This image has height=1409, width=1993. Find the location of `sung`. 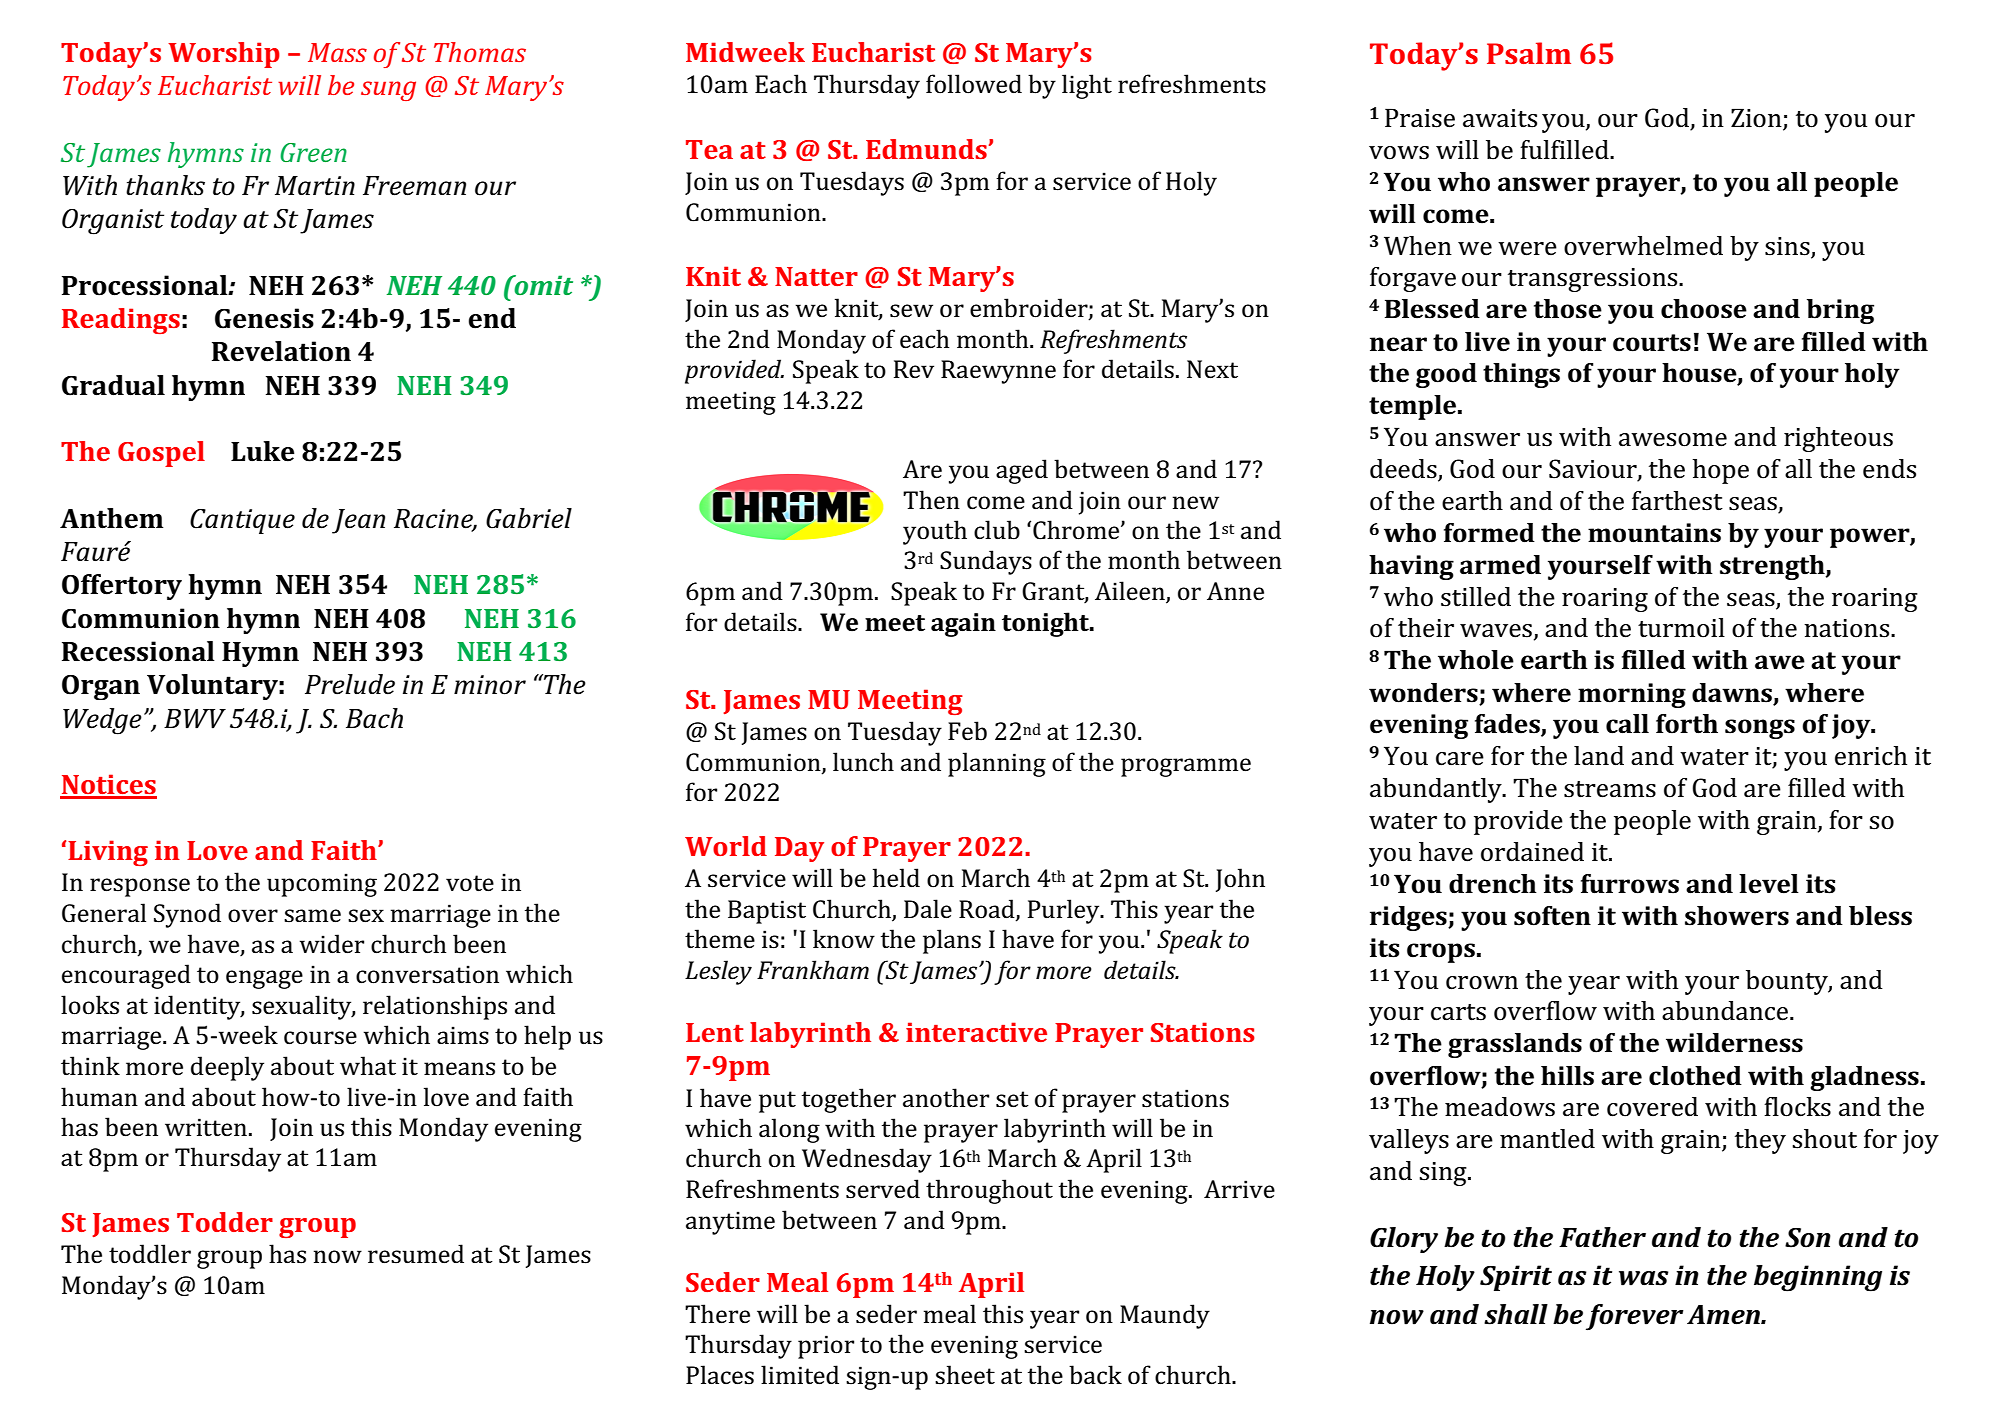

sung is located at coordinates (388, 91).
